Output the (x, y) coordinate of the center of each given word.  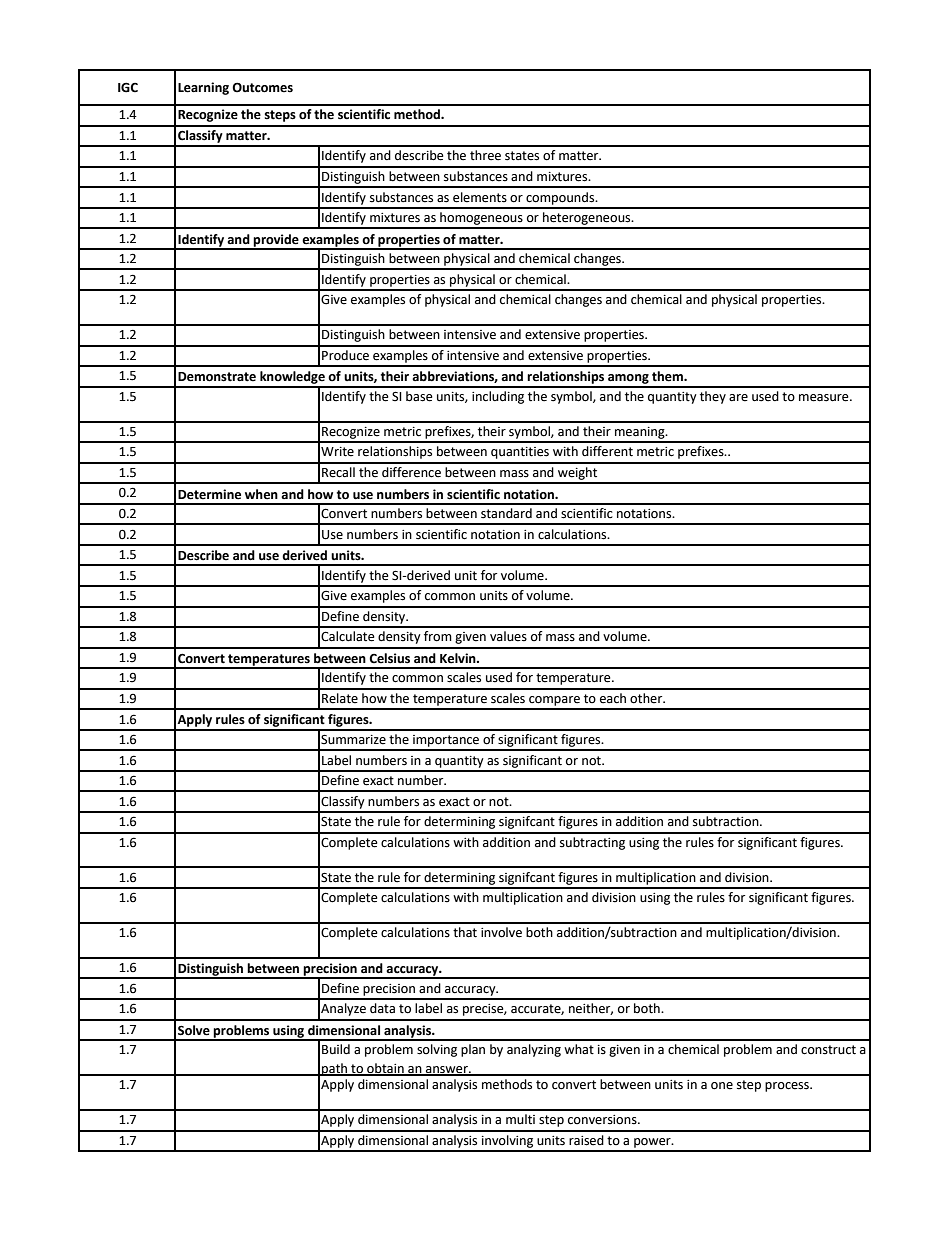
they (713, 397)
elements (480, 197)
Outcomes (262, 87)
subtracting (592, 843)
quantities (520, 453)
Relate (340, 698)
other (647, 698)
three (485, 155)
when (261, 494)
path (334, 1069)
